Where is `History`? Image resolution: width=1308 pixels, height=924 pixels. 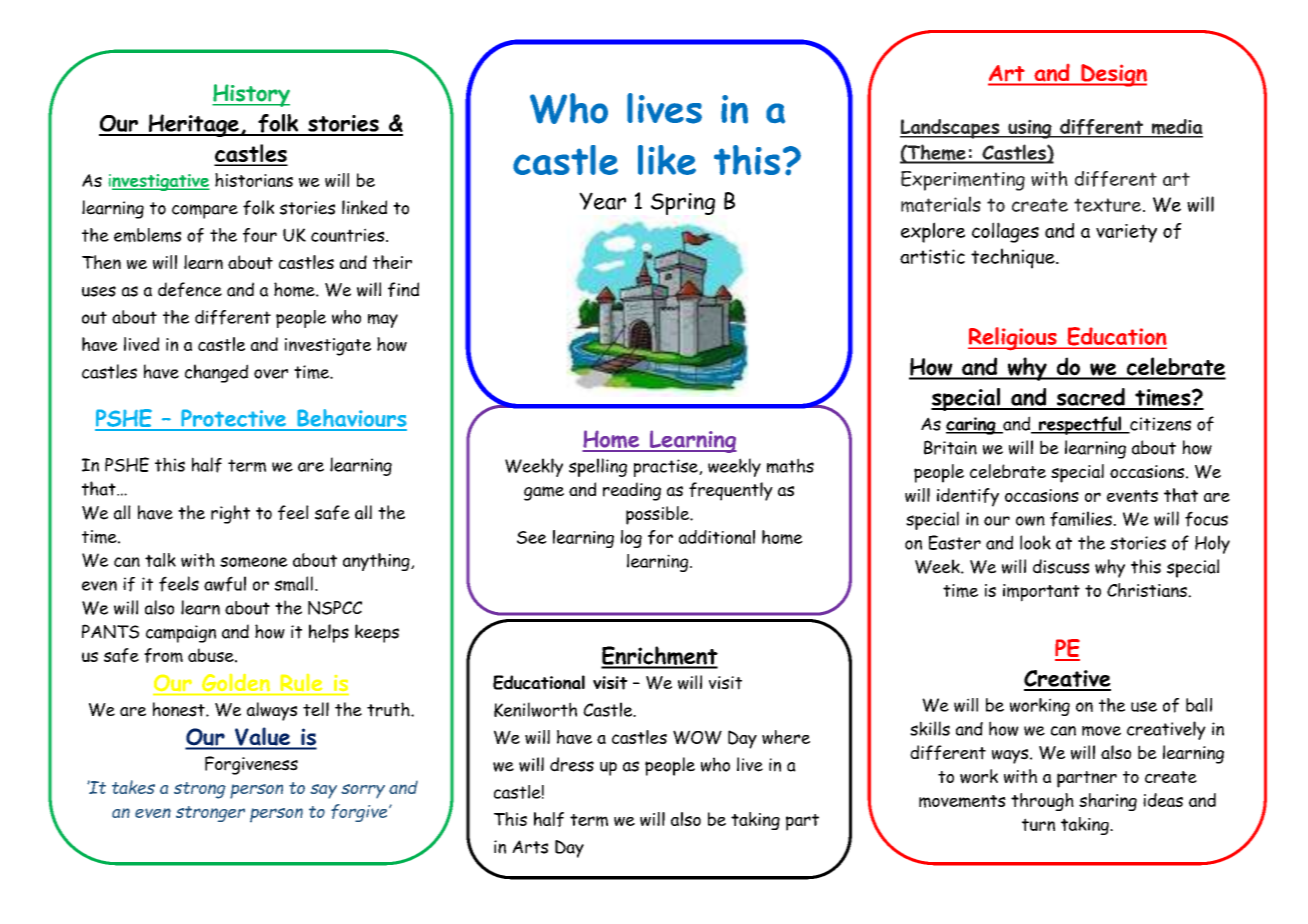
History is located at coordinates (251, 95).
